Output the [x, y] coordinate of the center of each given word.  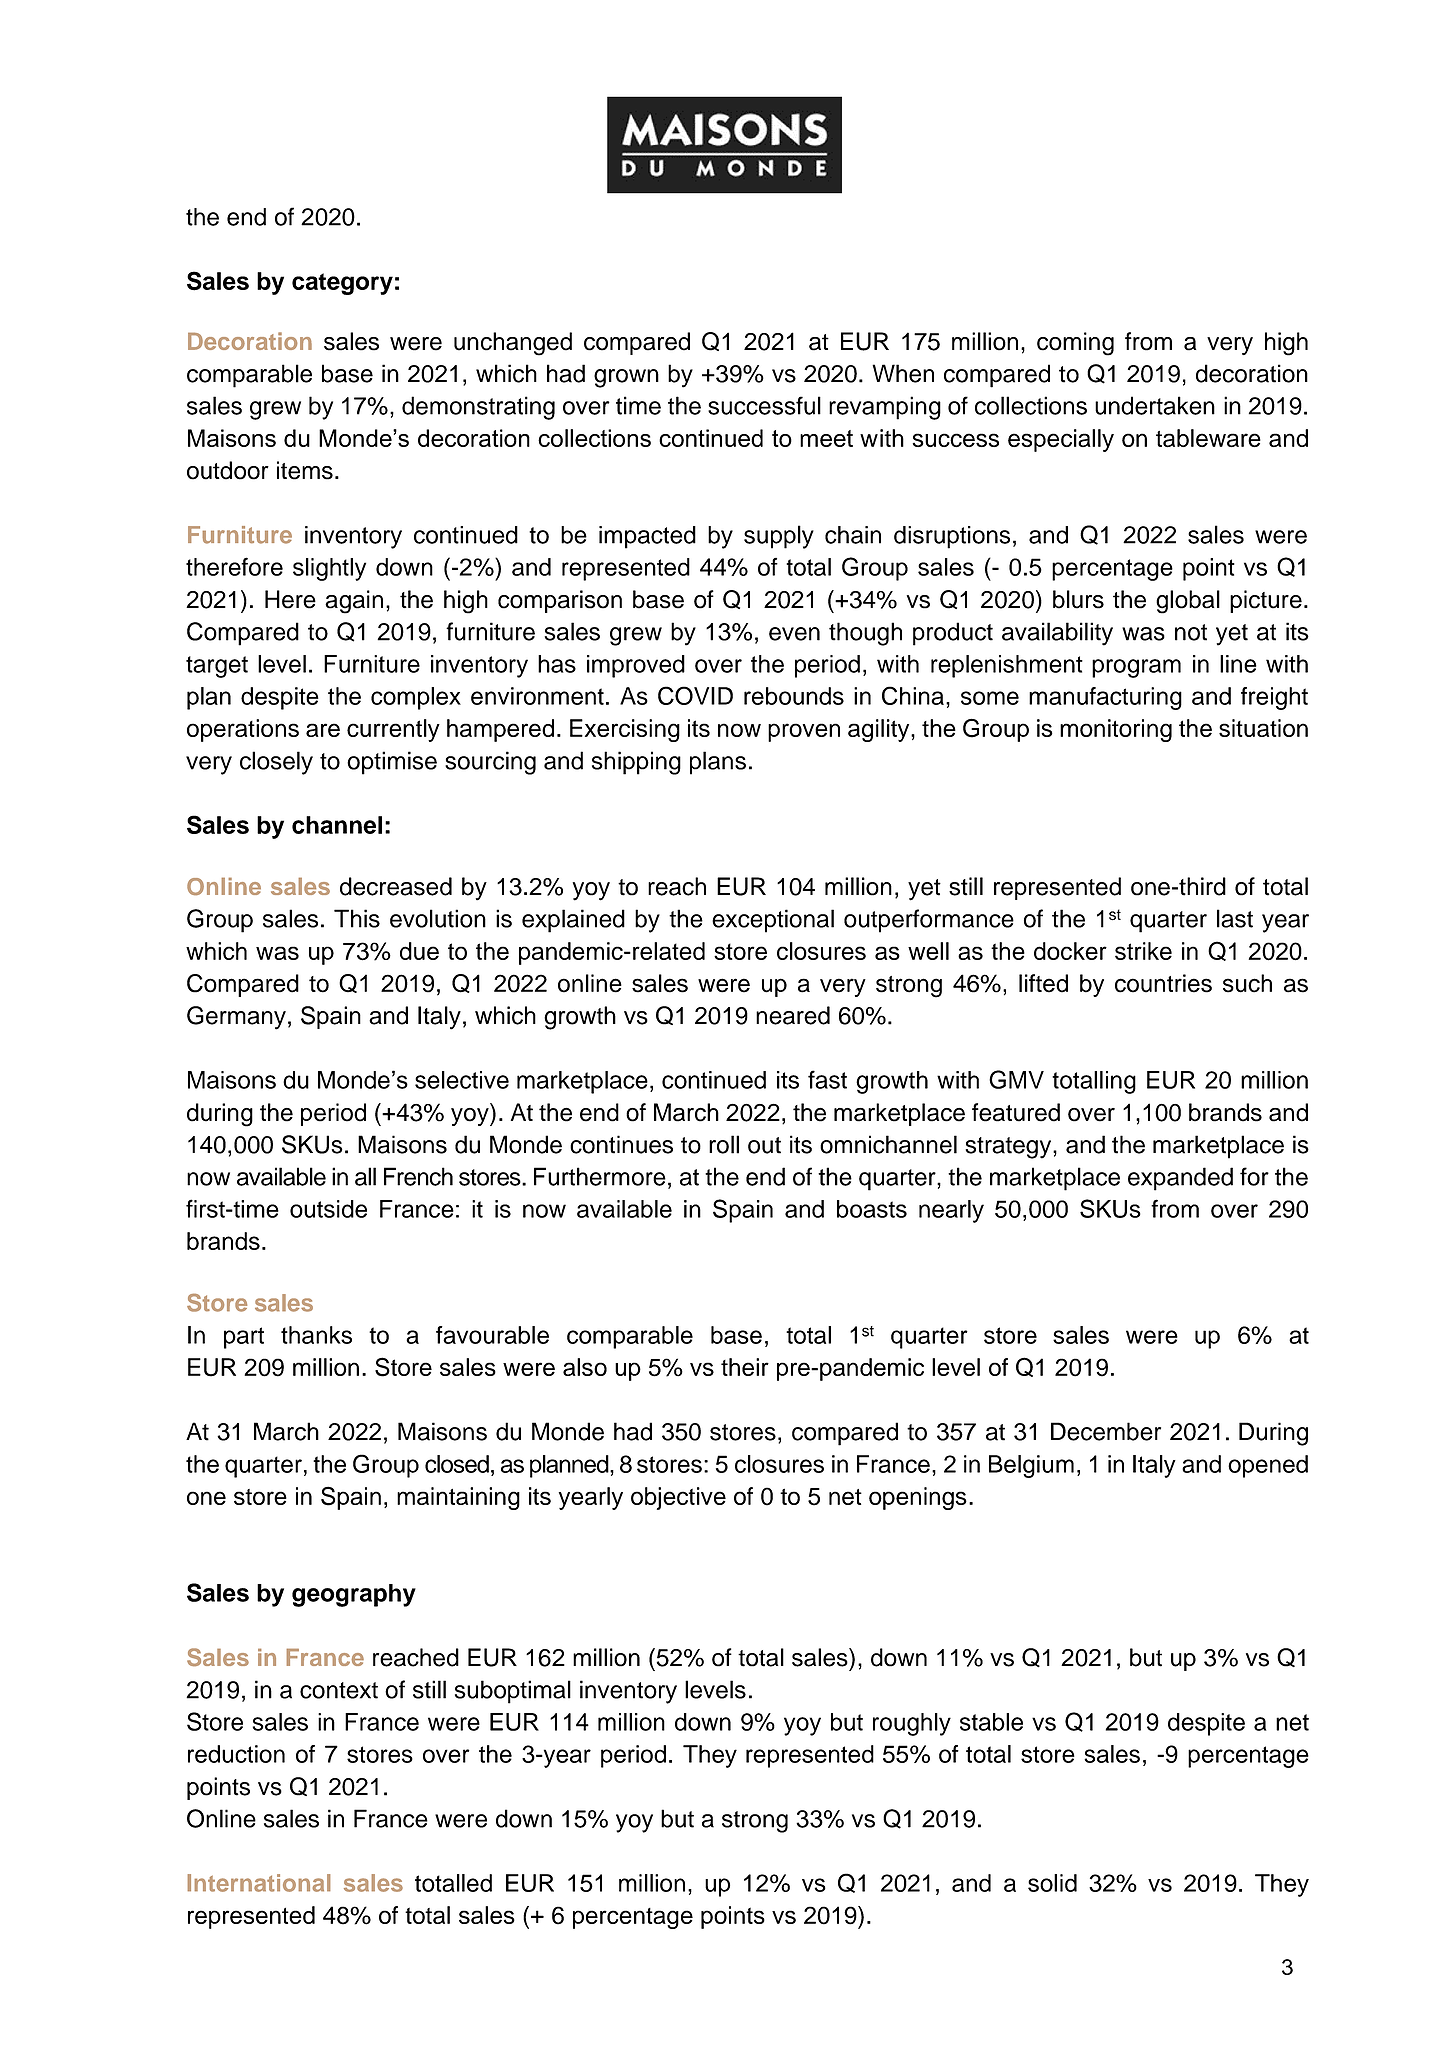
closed [457, 1464]
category [342, 284]
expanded [1180, 1179]
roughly [912, 1724]
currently [393, 730]
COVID [695, 695]
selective [462, 1080]
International [259, 1883]
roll [724, 1144]
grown [626, 378]
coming [1075, 344]
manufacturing [1105, 698]
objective [678, 1498]
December [1106, 1431]
